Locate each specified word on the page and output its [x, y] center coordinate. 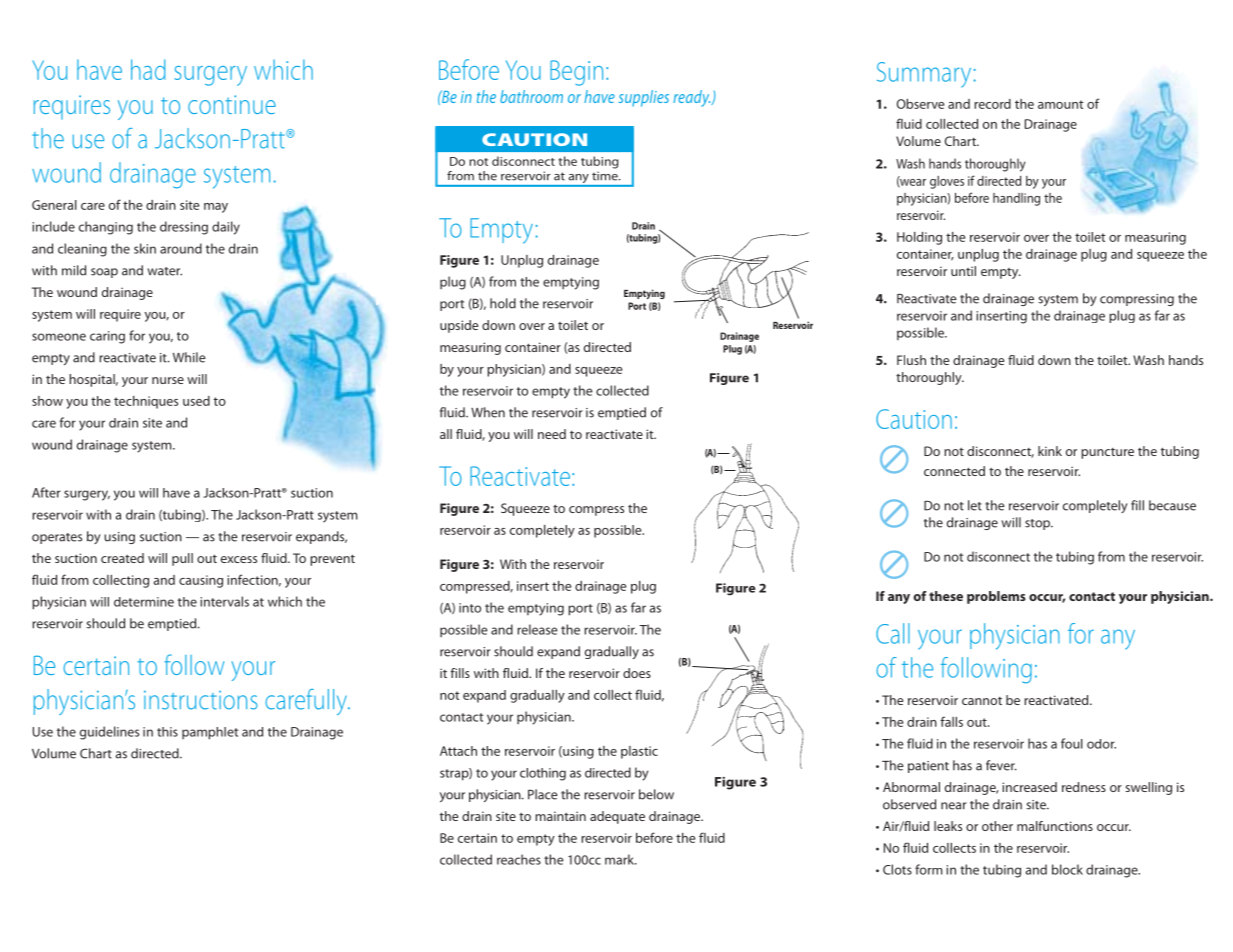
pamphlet [210, 733]
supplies [643, 98]
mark [620, 859]
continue [232, 104]
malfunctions [1055, 826]
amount [1061, 104]
